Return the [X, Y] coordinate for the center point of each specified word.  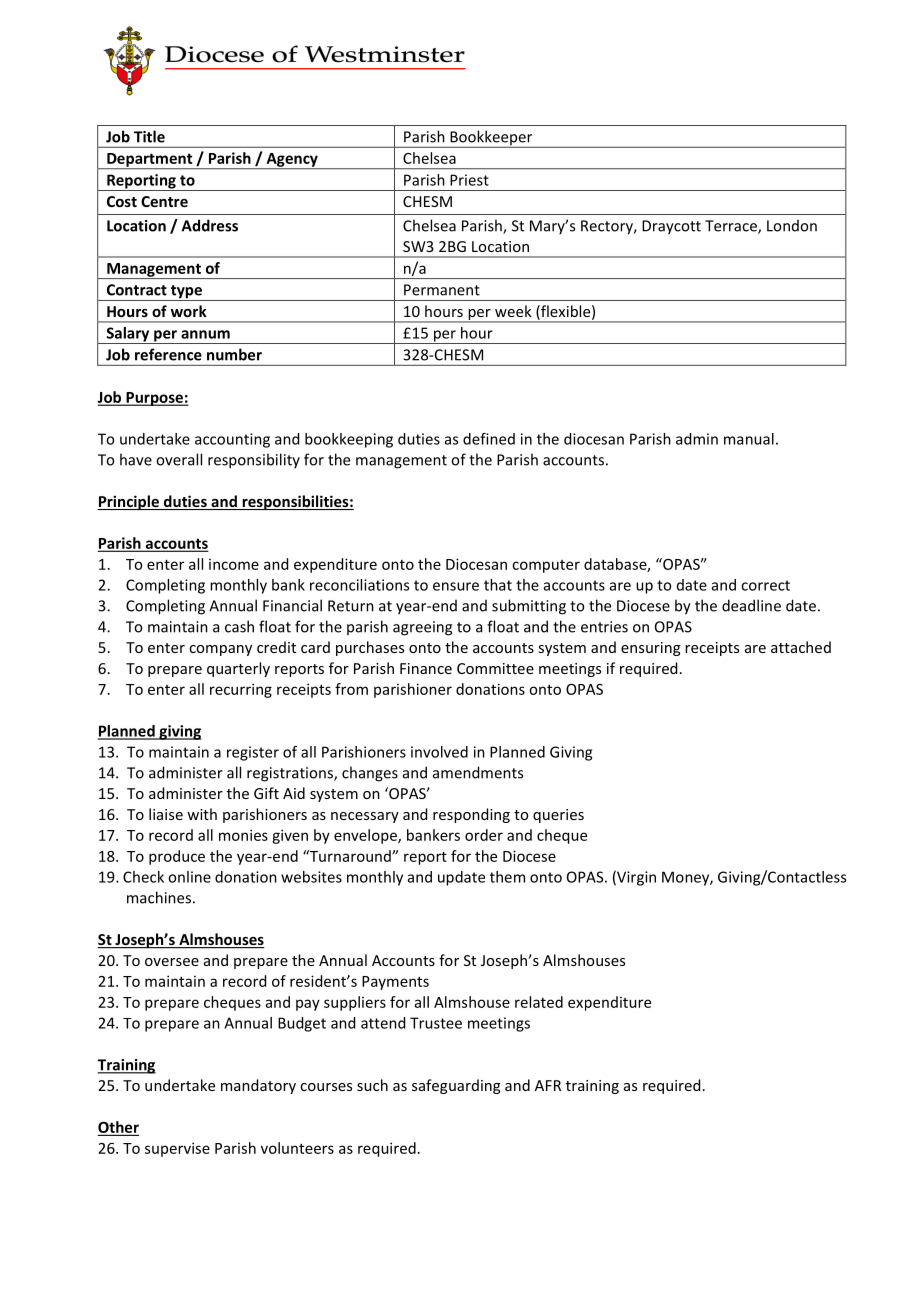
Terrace [732, 227]
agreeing [422, 628]
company [220, 650]
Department [150, 161]
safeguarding [456, 1086]
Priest [469, 180]
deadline [751, 605]
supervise [177, 1149]
